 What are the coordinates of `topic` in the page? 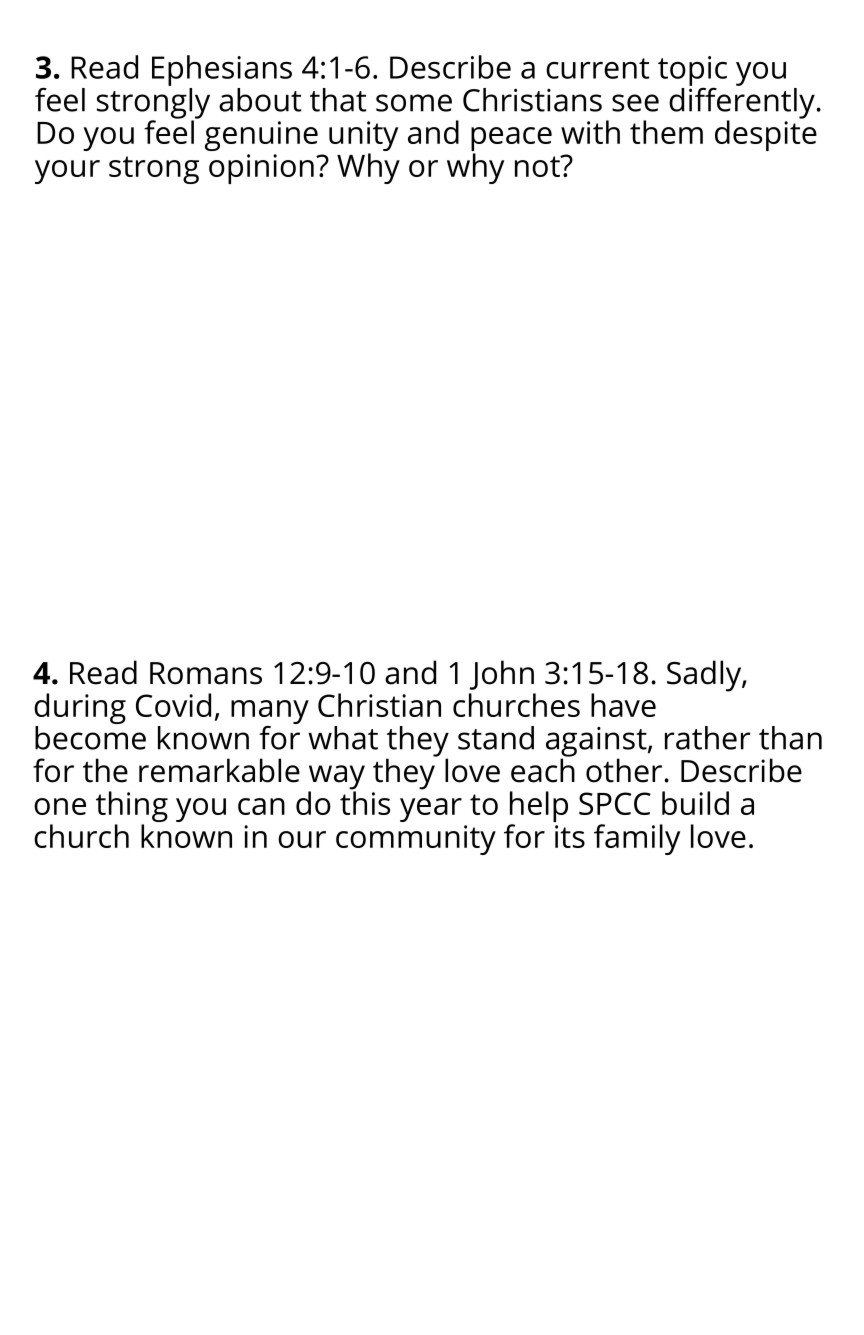 It's located at (692, 72).
